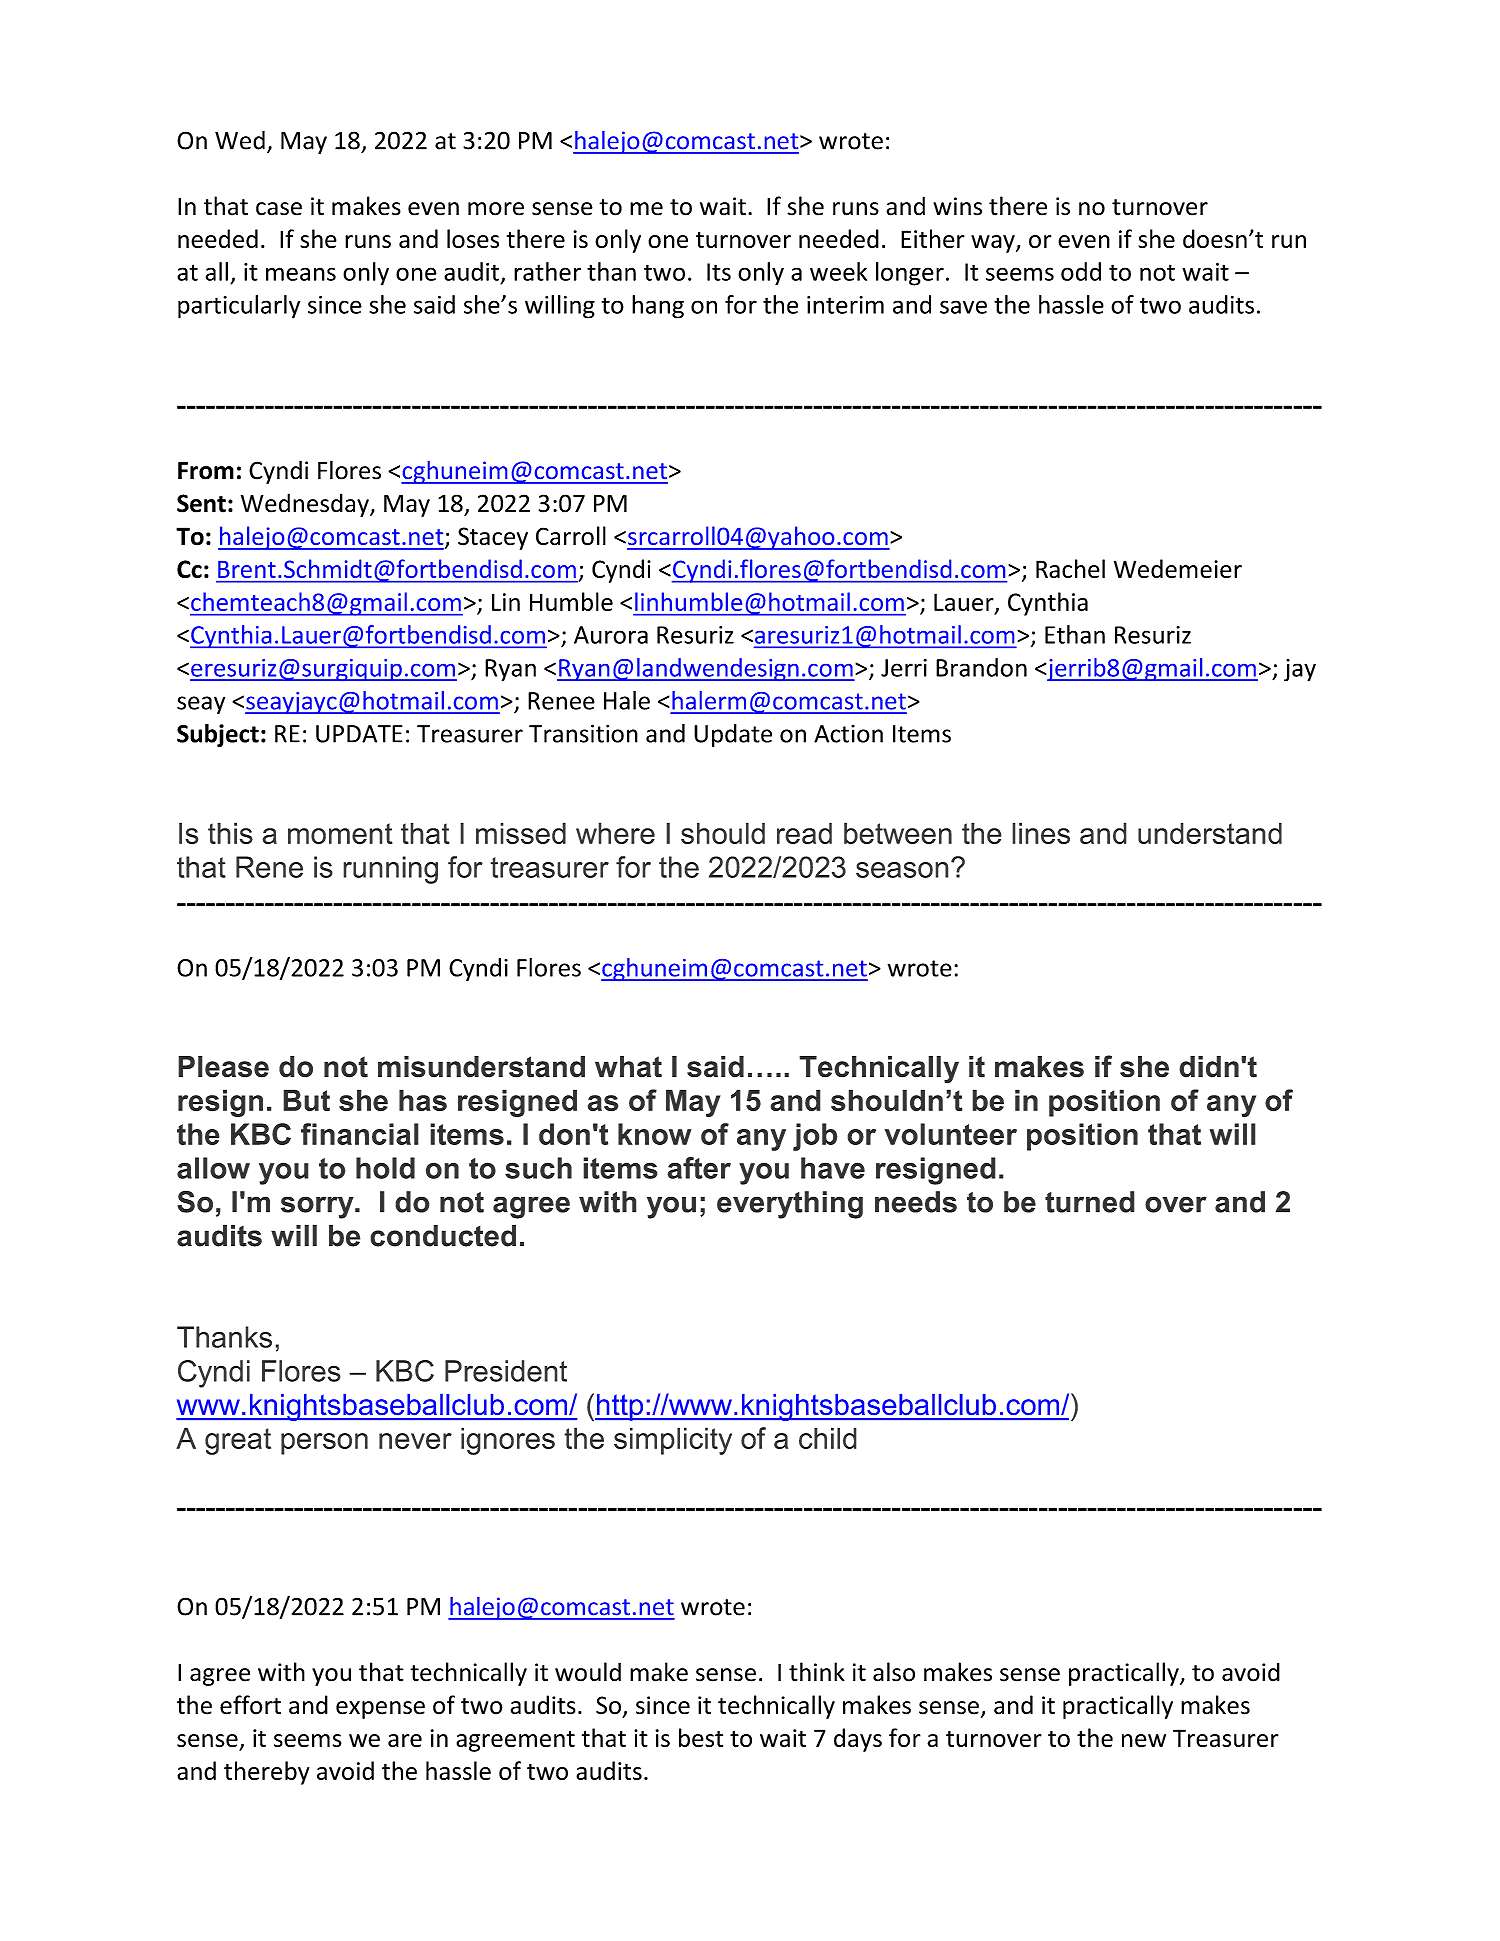 Image resolution: width=1500 pixels, height=1941 pixels. What do you see at coordinates (301, 274) in the screenshot?
I see `means` at bounding box center [301, 274].
